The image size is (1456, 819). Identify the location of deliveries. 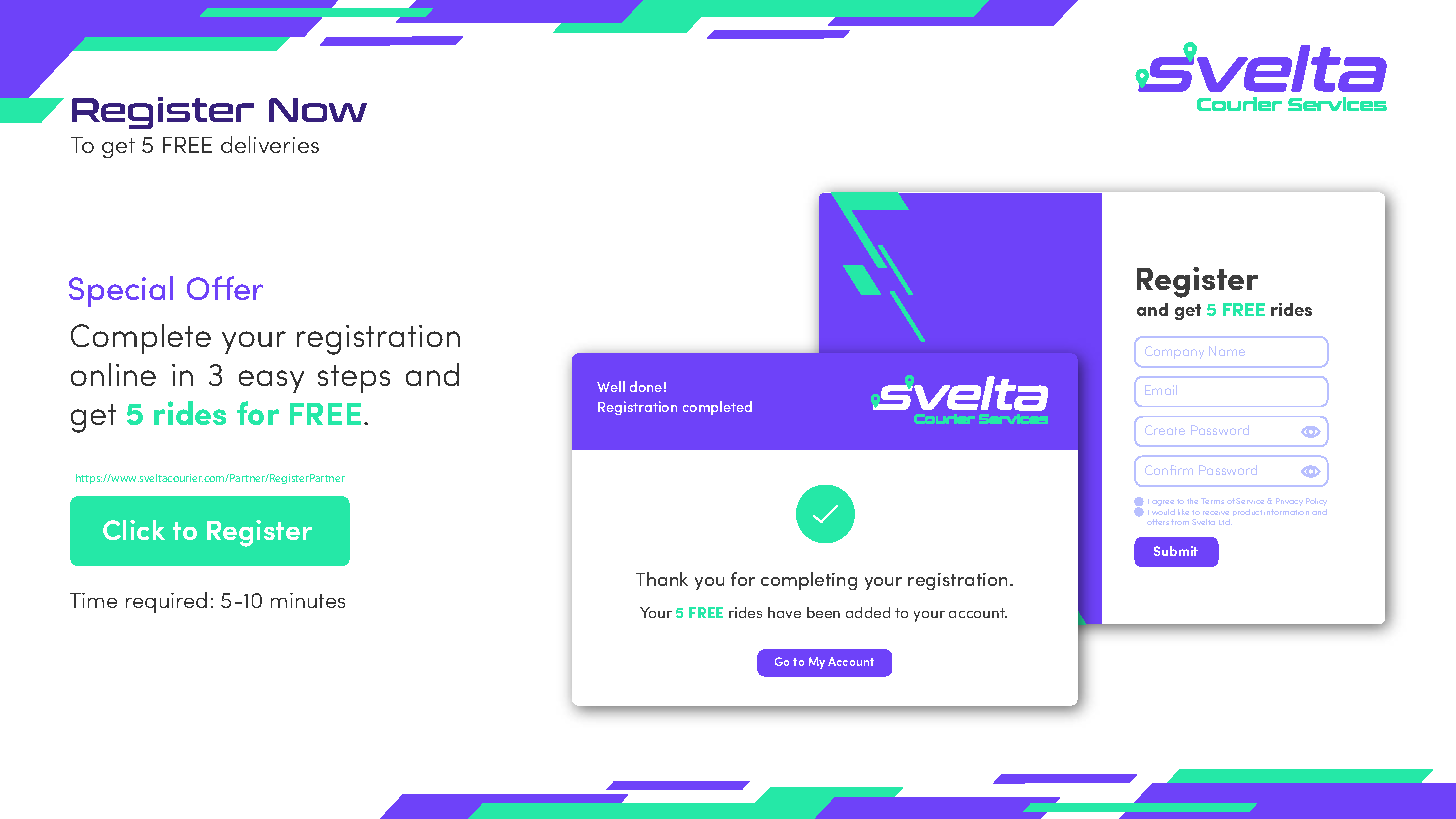
(270, 144).
